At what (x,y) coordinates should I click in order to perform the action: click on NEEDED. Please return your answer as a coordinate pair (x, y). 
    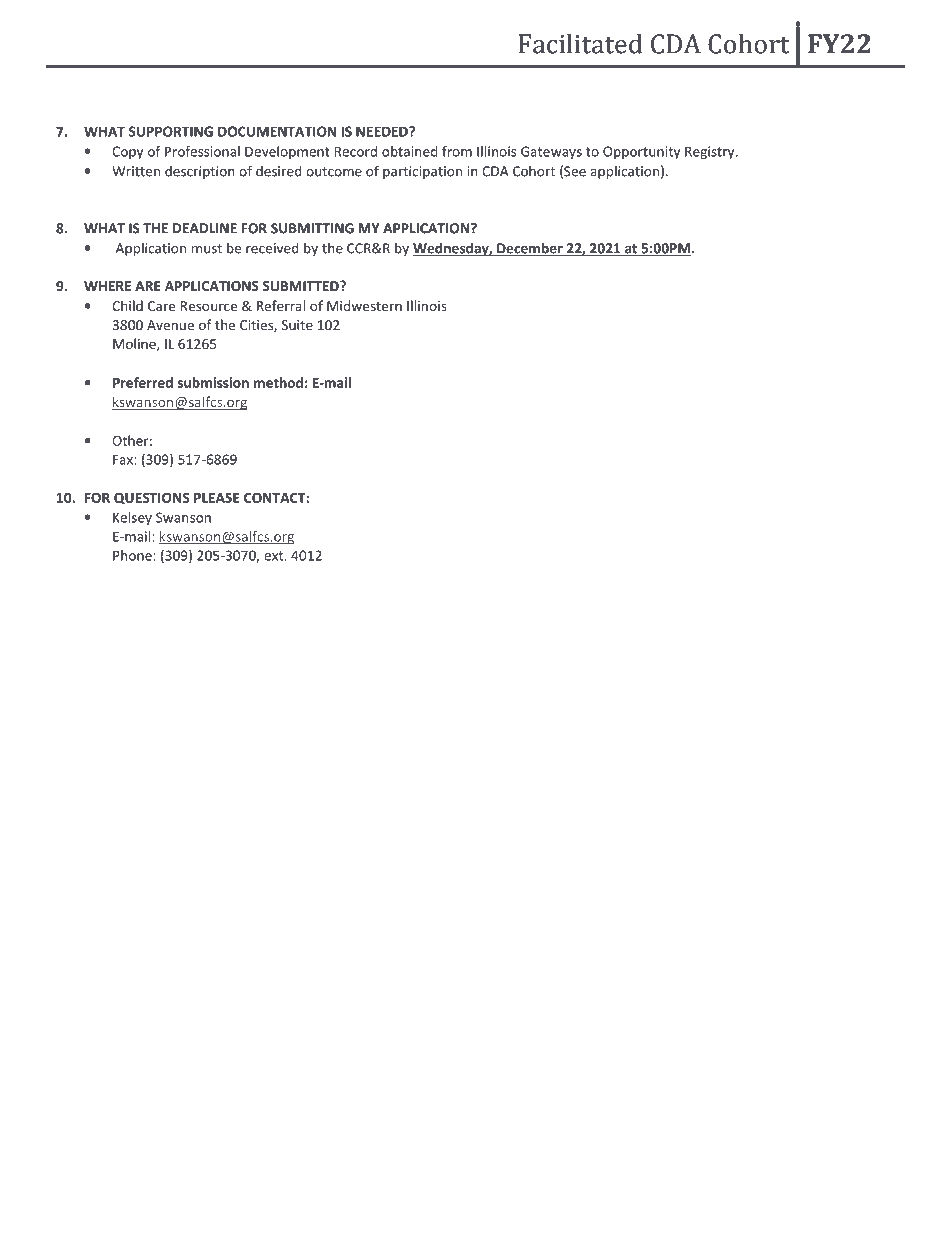
    Looking at the image, I should click on (383, 131).
